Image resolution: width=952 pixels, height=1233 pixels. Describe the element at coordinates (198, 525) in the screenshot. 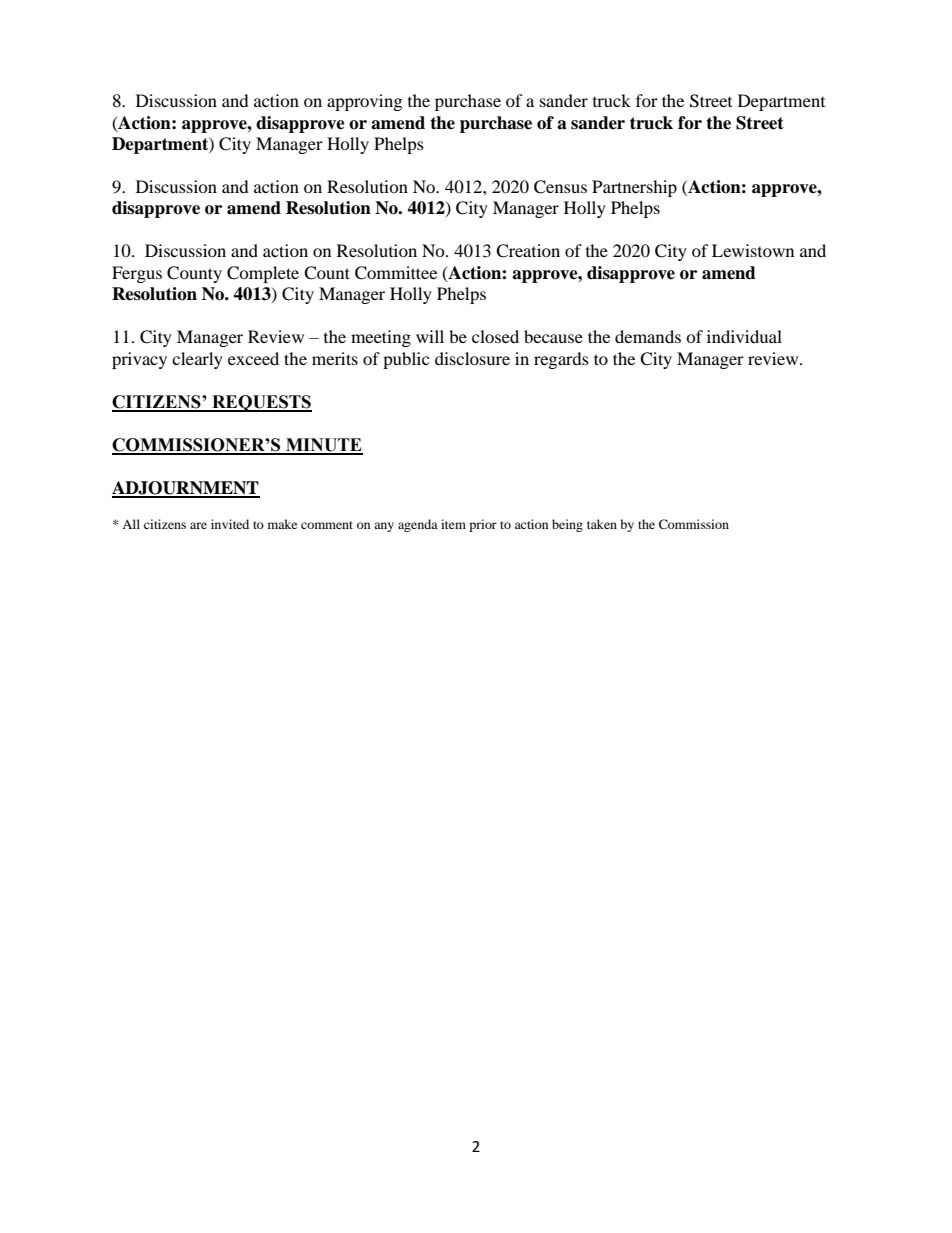

I see `are` at that location.
